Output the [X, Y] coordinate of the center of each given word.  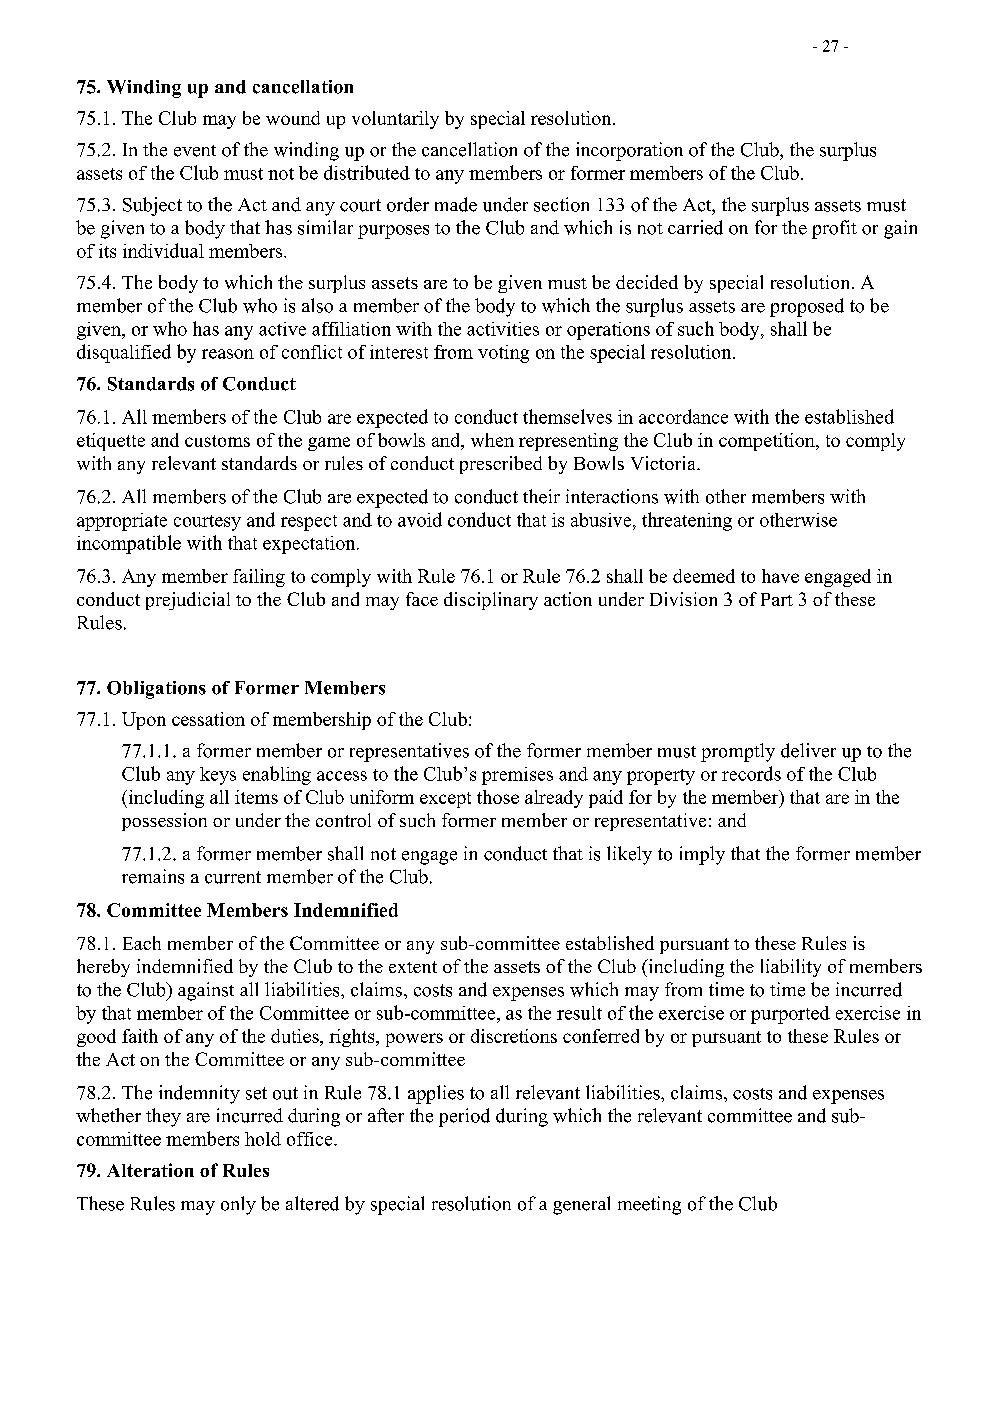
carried [695, 227]
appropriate [122, 522]
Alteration [150, 1170]
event [195, 151]
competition [768, 442]
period [464, 1117]
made [456, 204]
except [445, 800]
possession [164, 822]
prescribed [501, 465]
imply [702, 855]
